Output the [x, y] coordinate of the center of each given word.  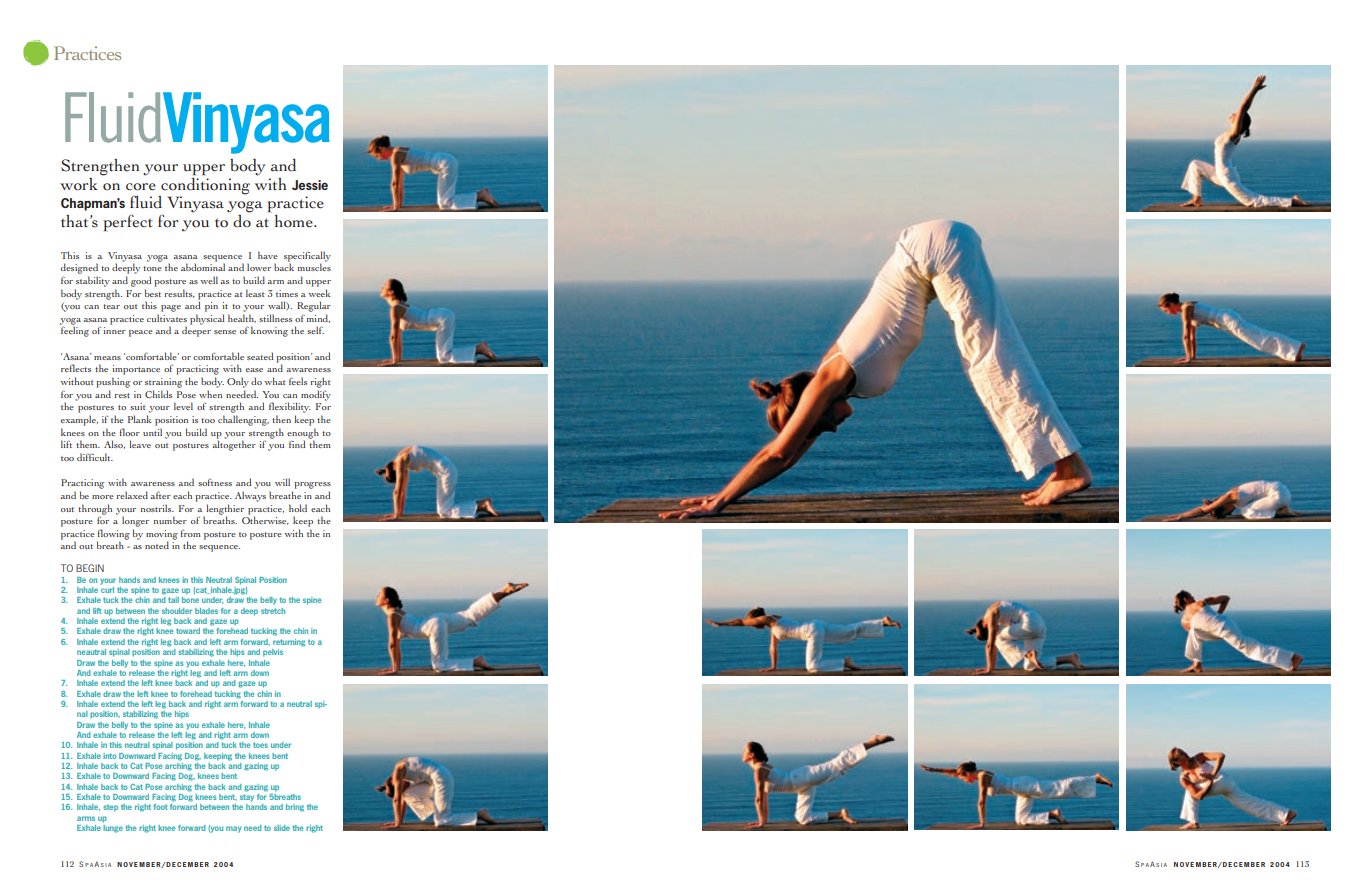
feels [298, 381]
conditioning [204, 187]
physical [207, 319]
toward [188, 631]
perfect [128, 222]
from [191, 533]
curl [107, 588]
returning [289, 643]
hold [298, 508]
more [103, 497]
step [110, 808]
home [295, 221]
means [107, 358]
